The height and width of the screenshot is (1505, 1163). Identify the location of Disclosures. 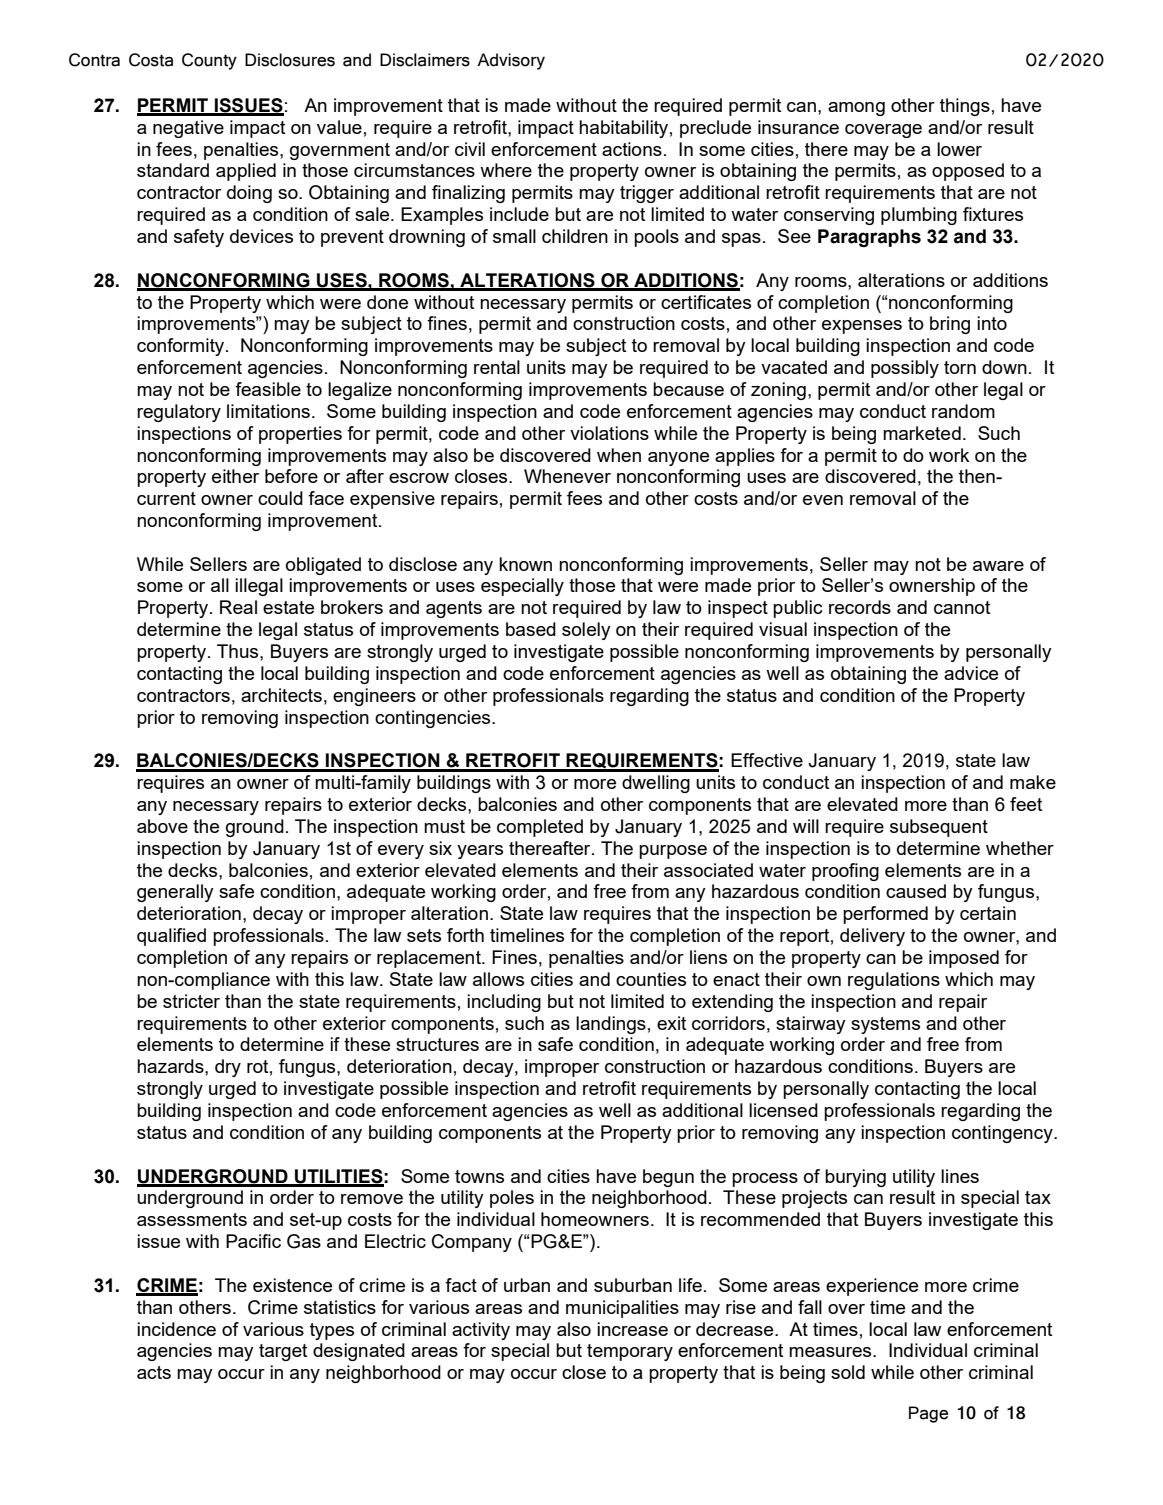
(290, 60).
